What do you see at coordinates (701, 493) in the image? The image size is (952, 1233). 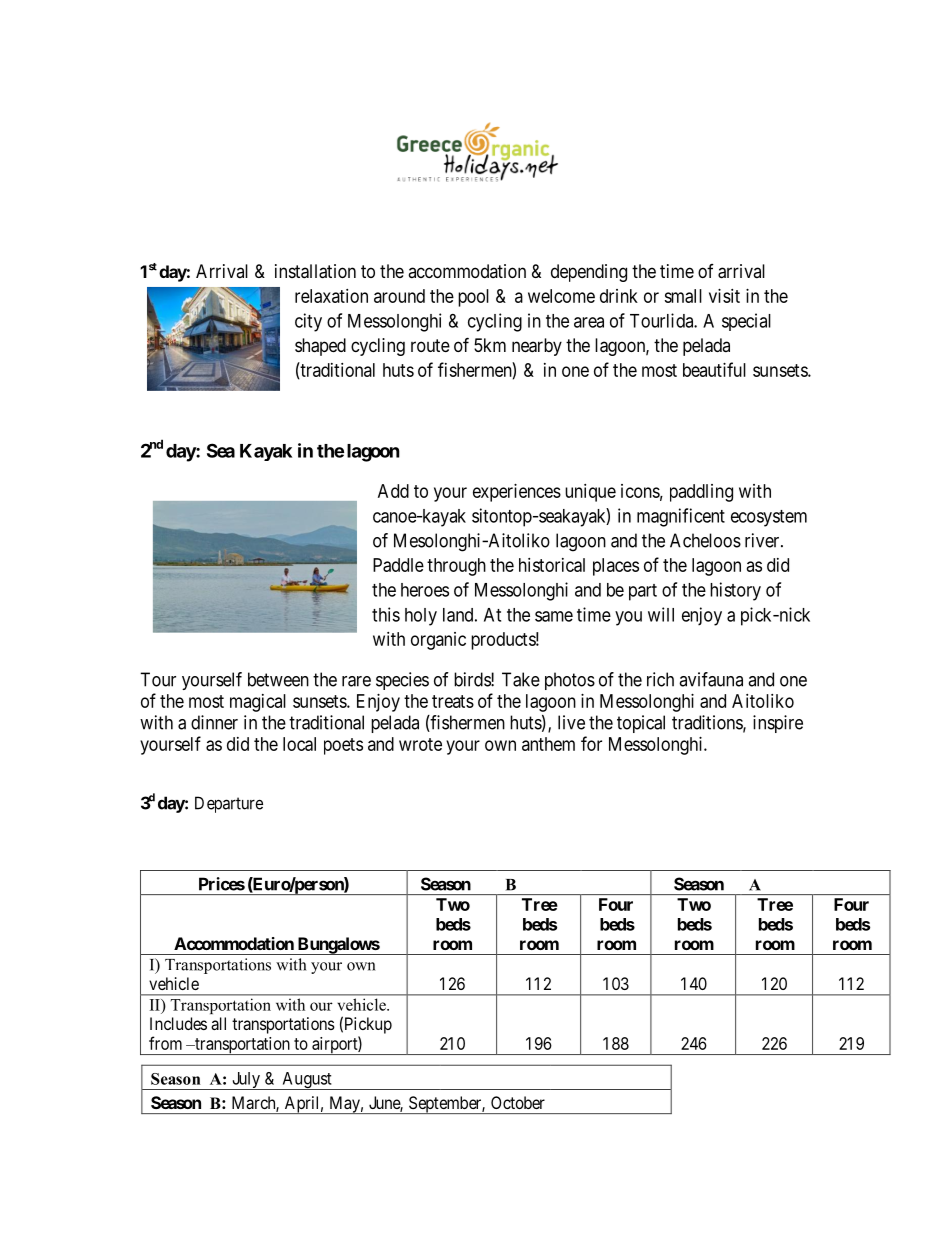 I see `paddling` at bounding box center [701, 493].
